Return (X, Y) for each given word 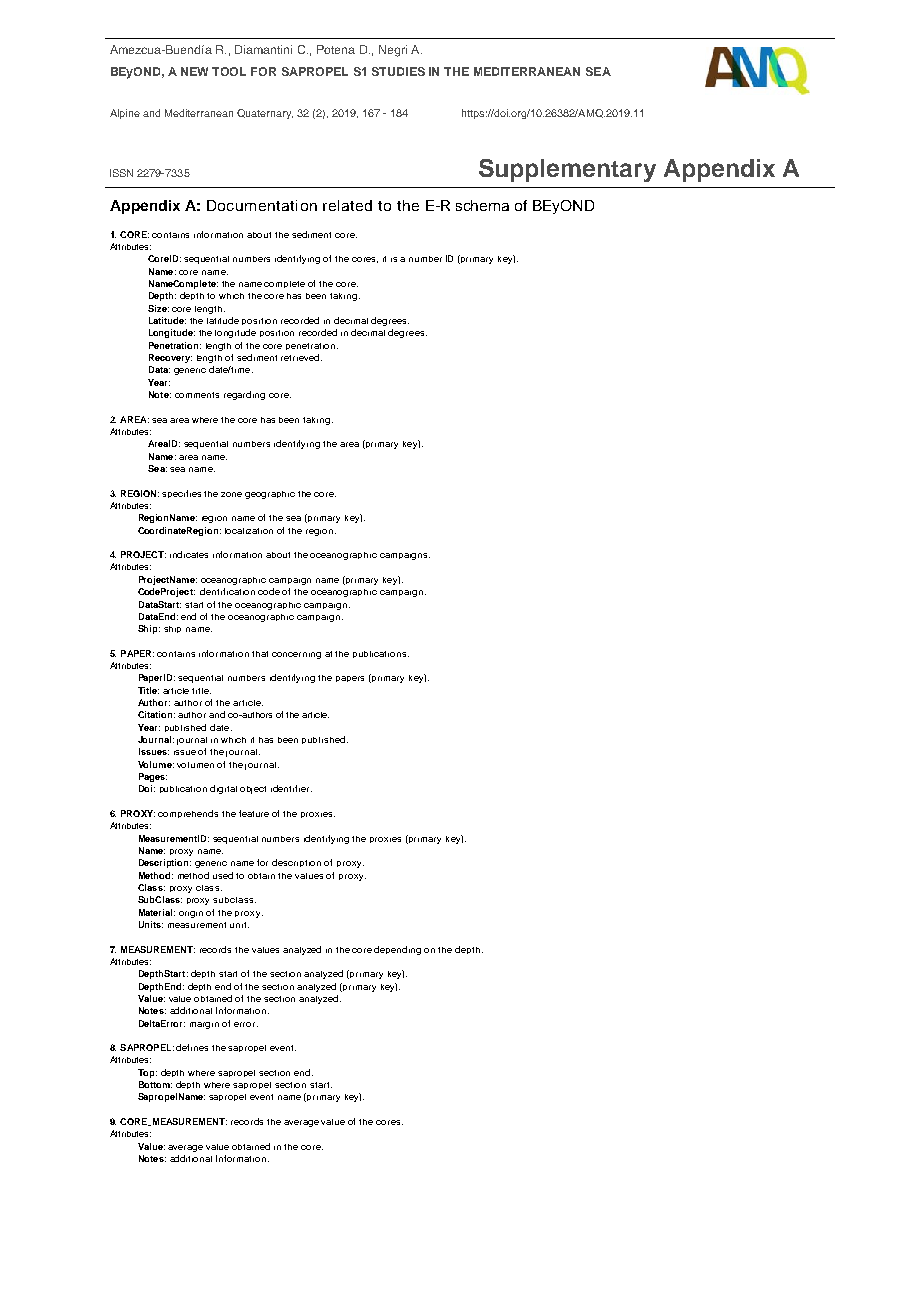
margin (204, 1025)
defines (192, 1047)
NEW (194, 71)
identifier (291, 788)
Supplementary (567, 170)
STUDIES (398, 71)
